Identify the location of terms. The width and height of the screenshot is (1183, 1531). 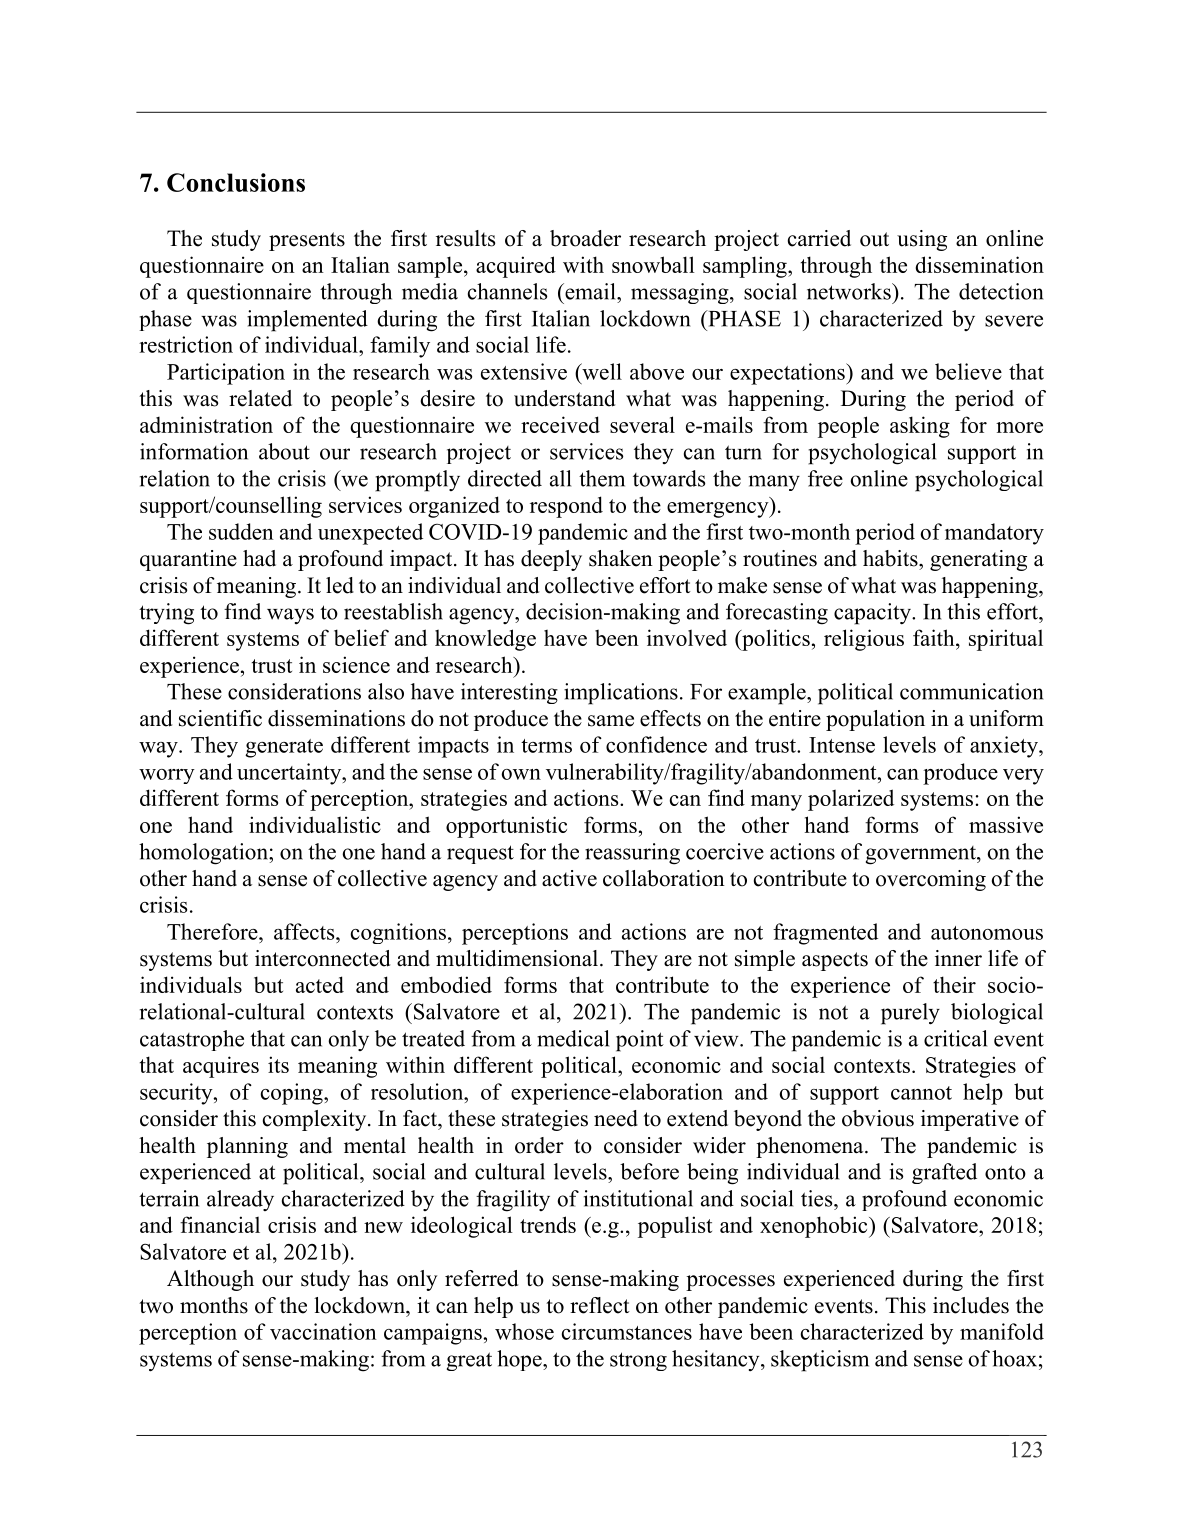
(546, 746).
